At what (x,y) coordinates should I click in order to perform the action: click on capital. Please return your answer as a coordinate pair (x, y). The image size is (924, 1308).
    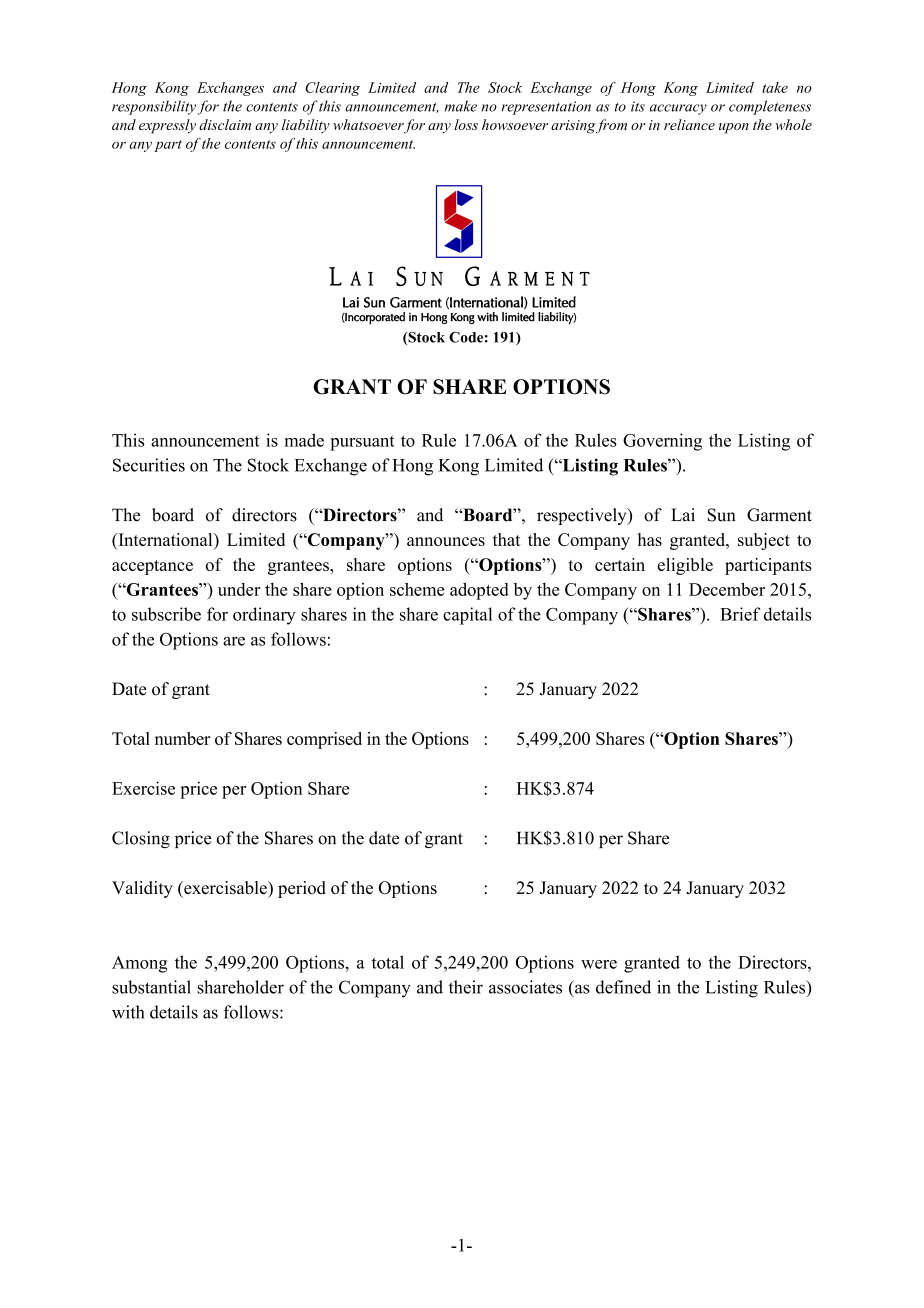
    Looking at the image, I should click on (467, 616).
